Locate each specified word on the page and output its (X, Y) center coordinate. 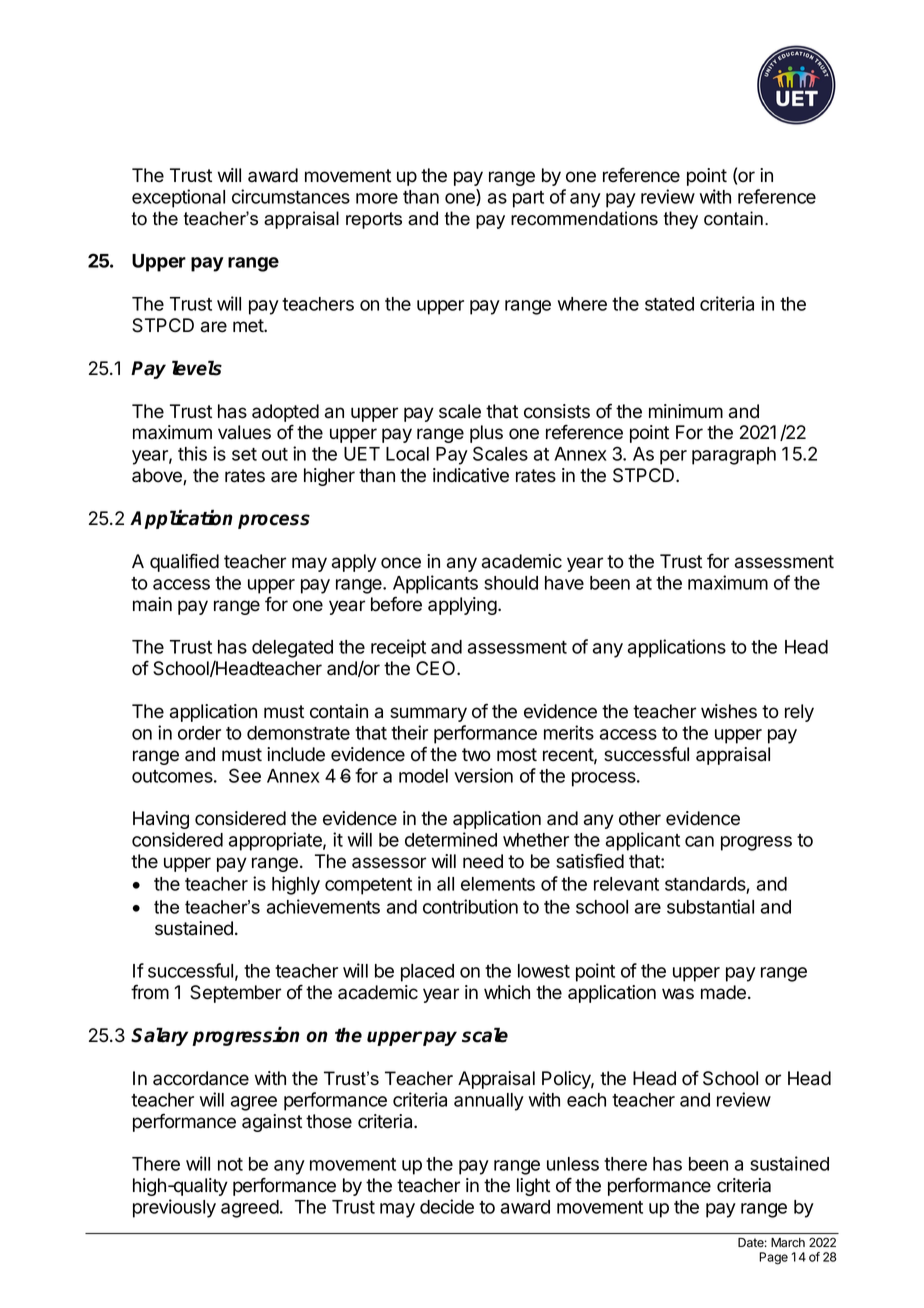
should (511, 583)
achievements (323, 906)
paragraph (734, 456)
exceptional (178, 198)
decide (447, 1206)
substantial (710, 906)
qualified (184, 562)
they (681, 220)
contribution (470, 906)
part (528, 199)
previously (174, 1208)
